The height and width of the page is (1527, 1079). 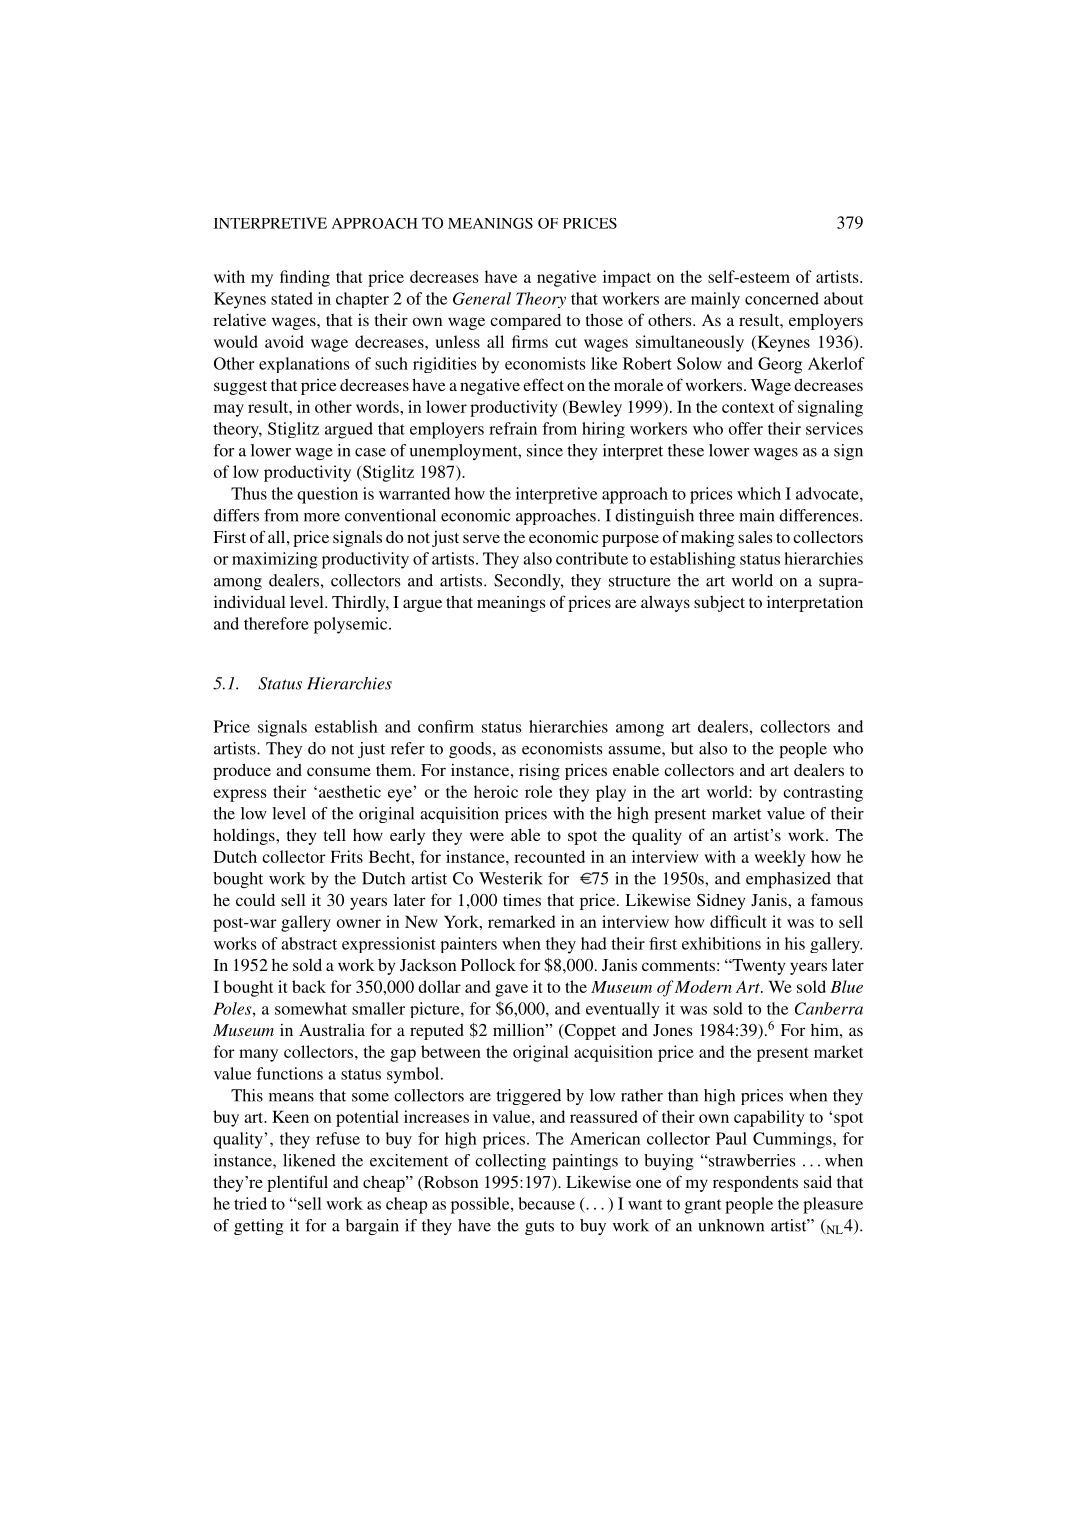 I want to click on rising, so click(x=539, y=771).
